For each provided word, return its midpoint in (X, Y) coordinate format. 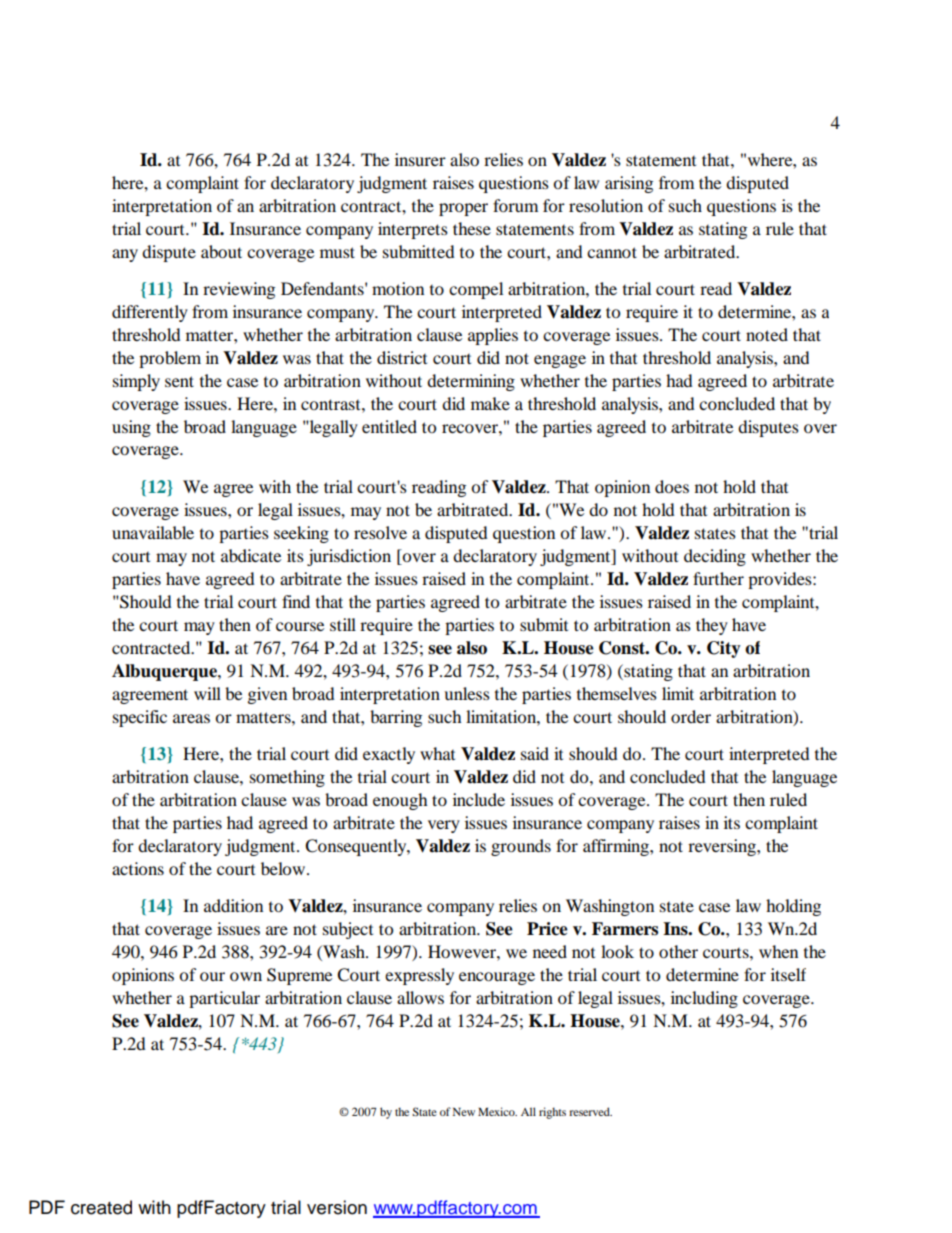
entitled (389, 426)
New (464, 1112)
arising (629, 184)
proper (463, 209)
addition (233, 905)
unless (467, 693)
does (672, 486)
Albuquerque (165, 672)
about (221, 251)
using (131, 428)
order (691, 716)
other (678, 951)
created (101, 1207)
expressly (419, 976)
